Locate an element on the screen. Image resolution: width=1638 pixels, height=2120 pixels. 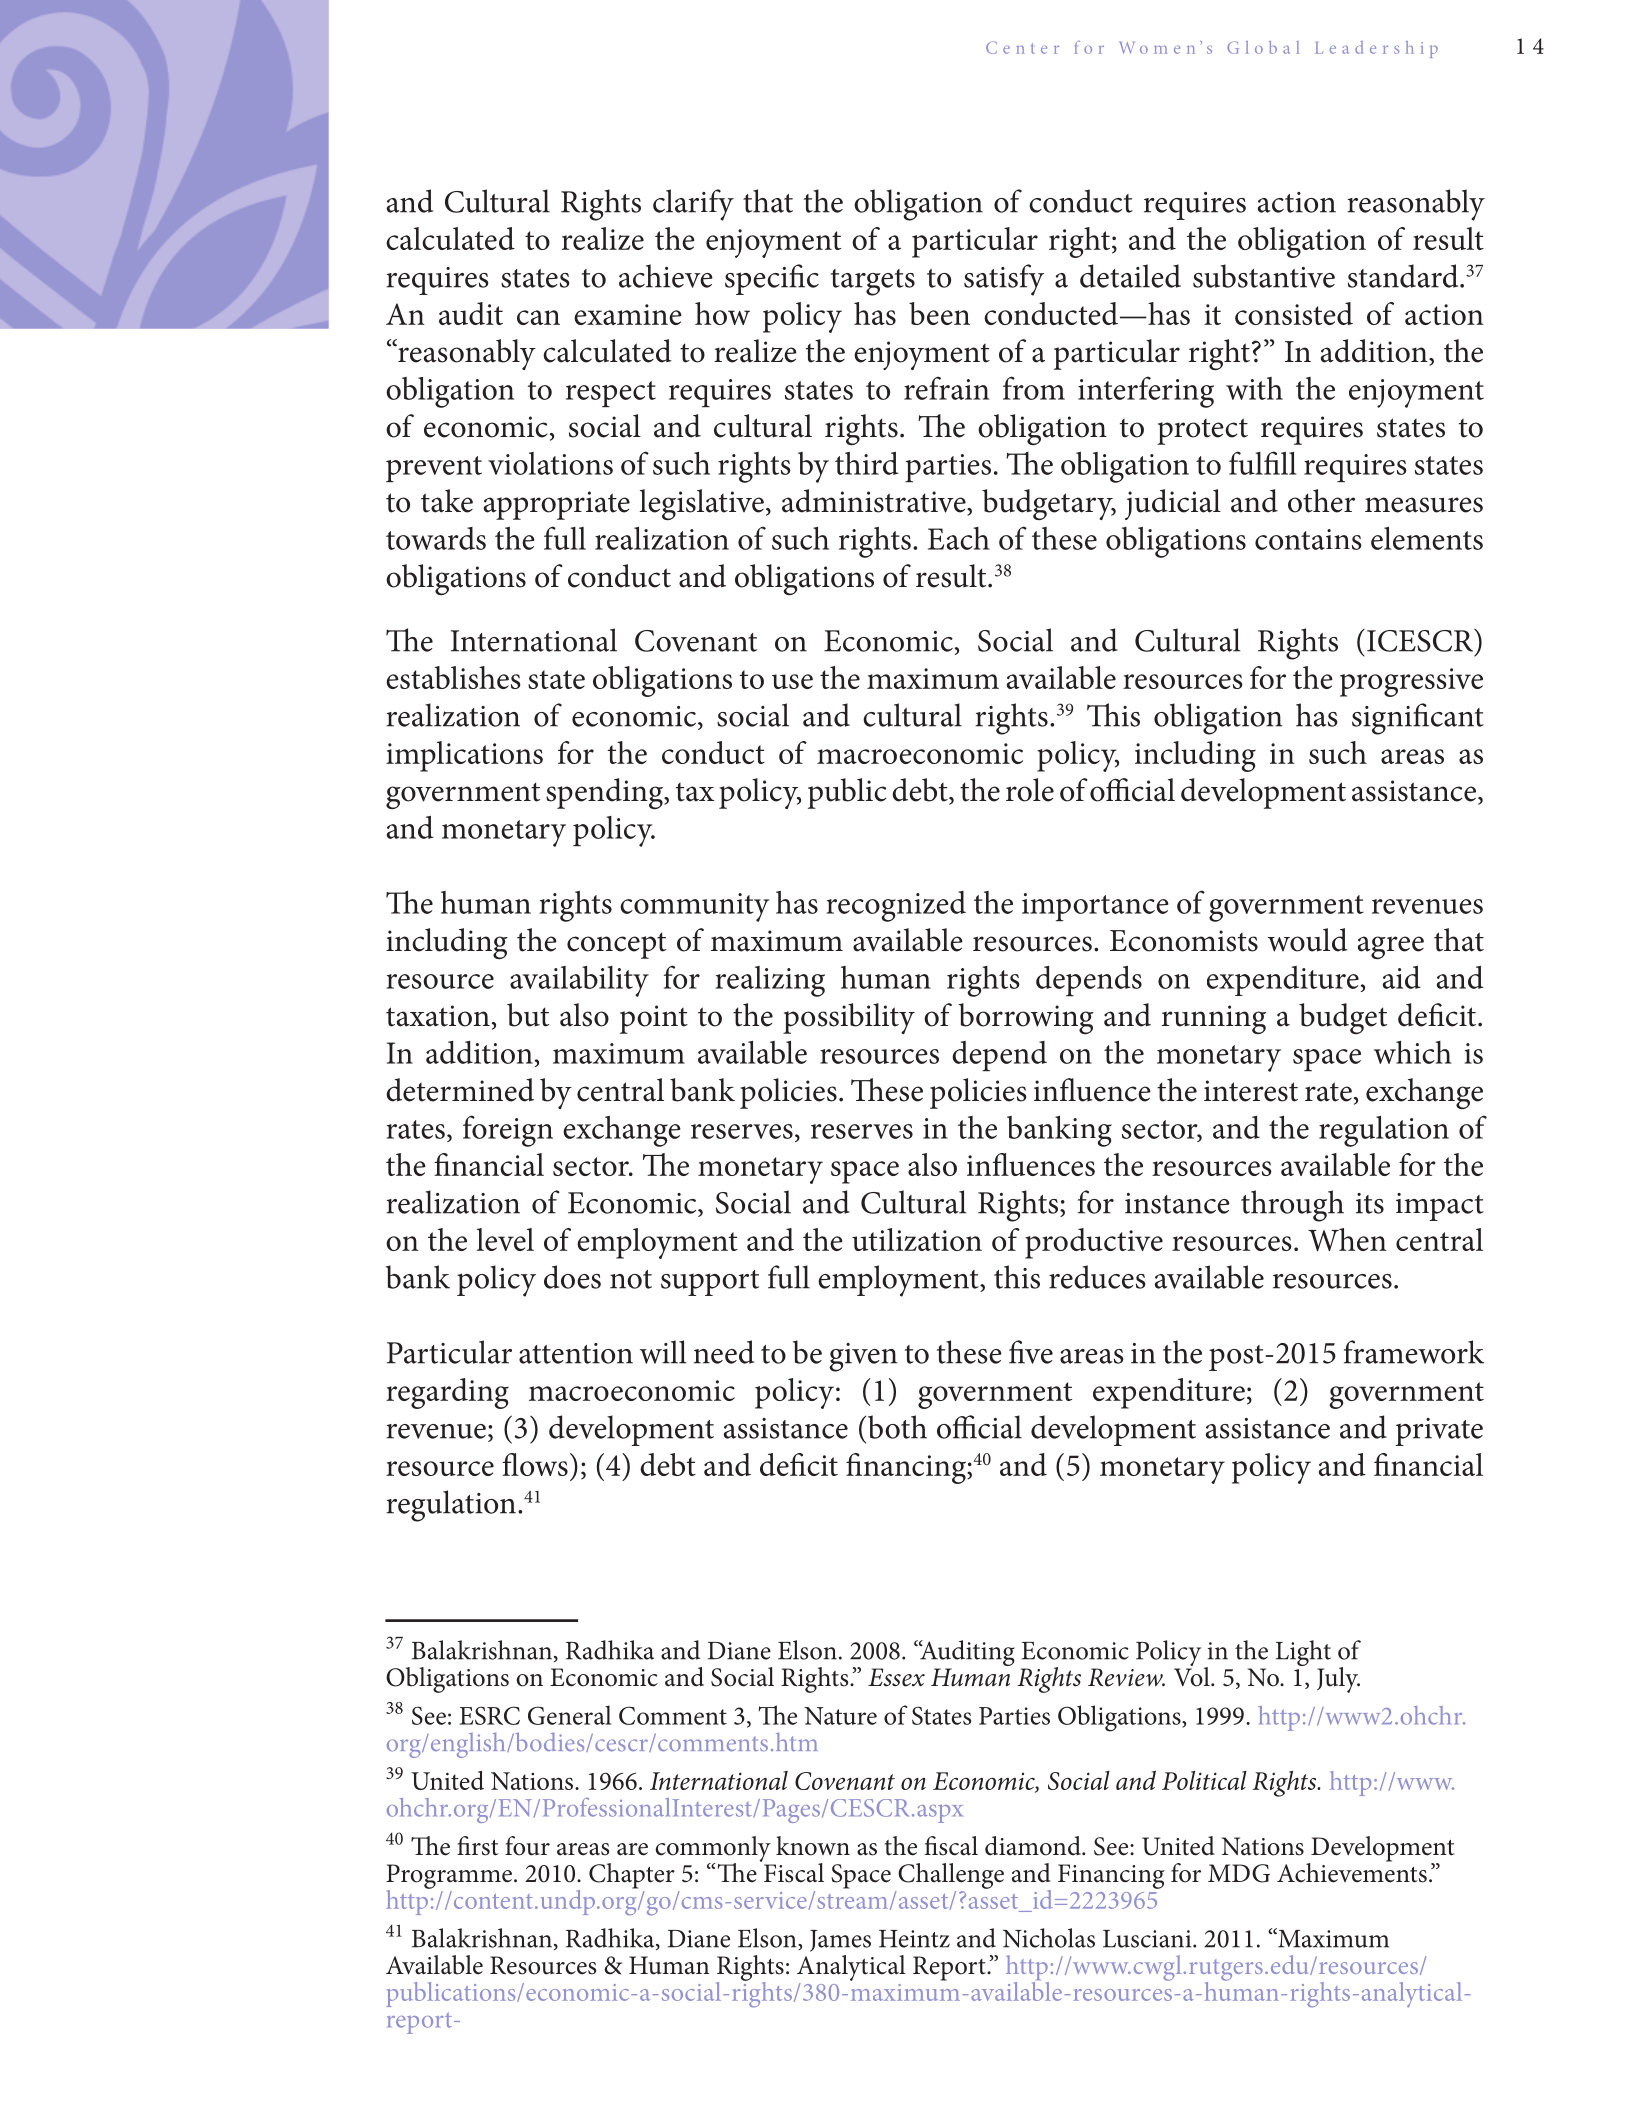
possibility is located at coordinates (849, 1018).
